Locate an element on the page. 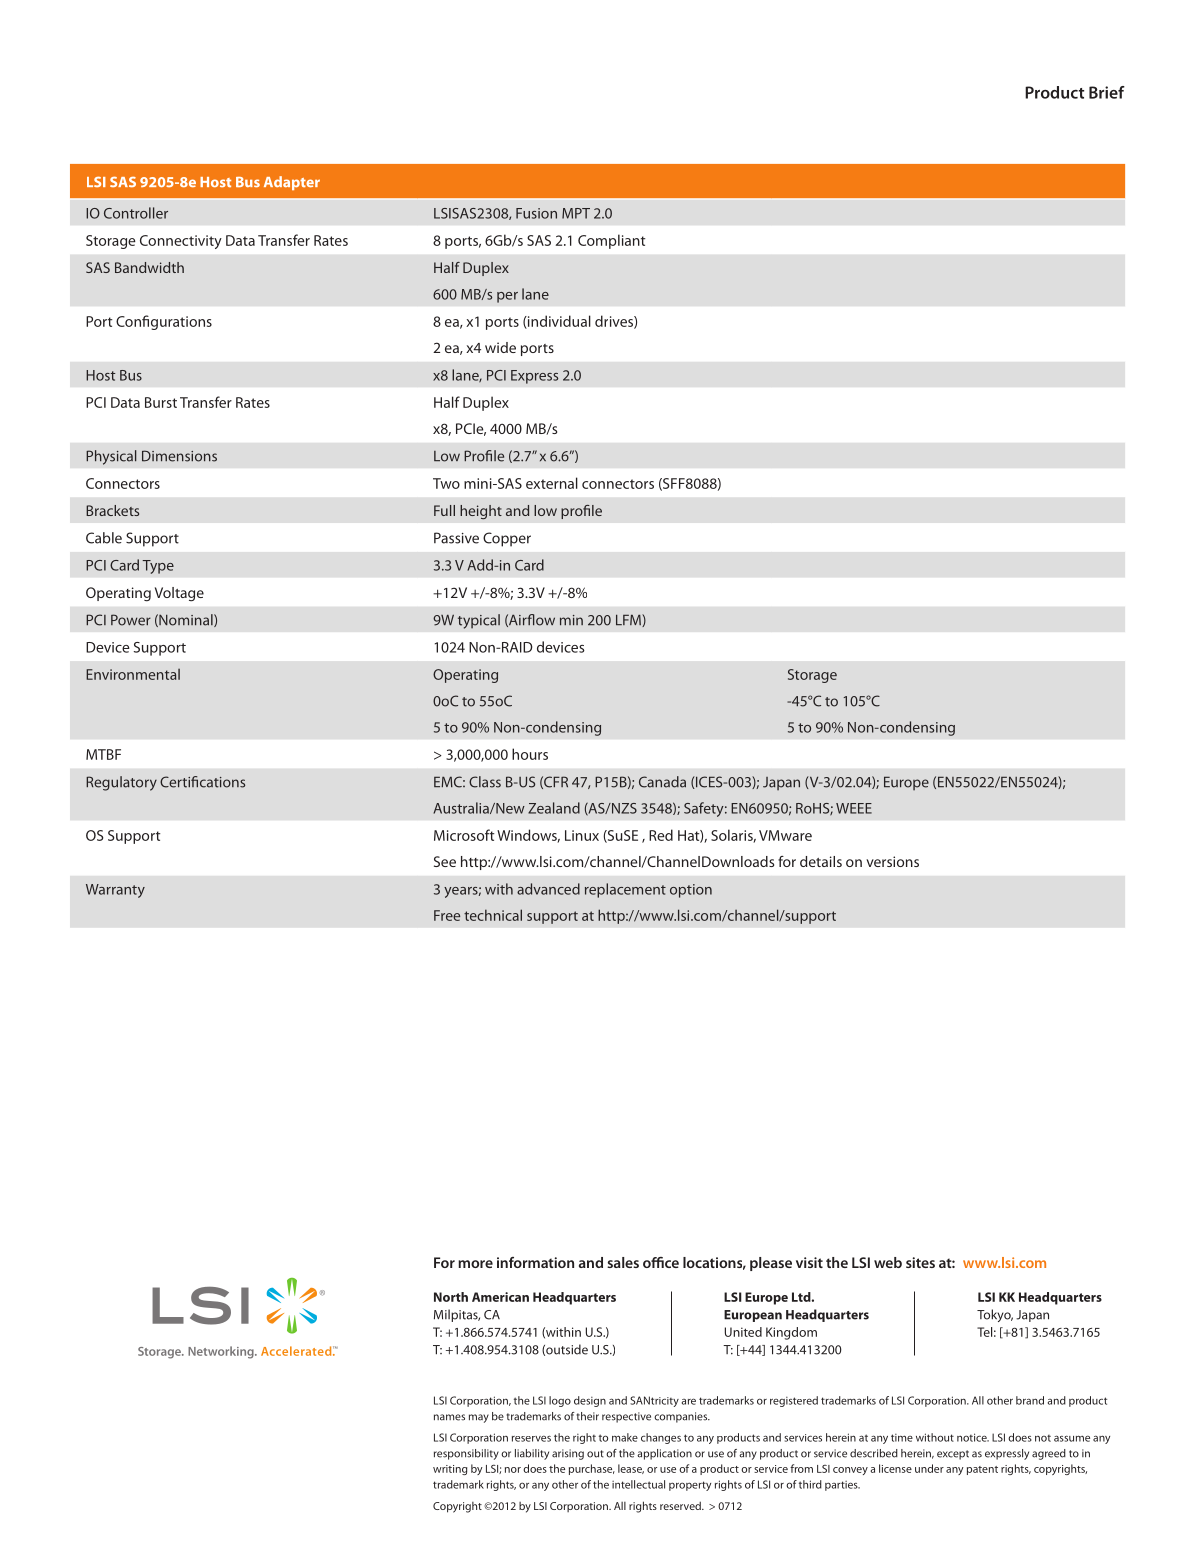 The height and width of the image is (1545, 1194). purchase is located at coordinates (592, 1469).
